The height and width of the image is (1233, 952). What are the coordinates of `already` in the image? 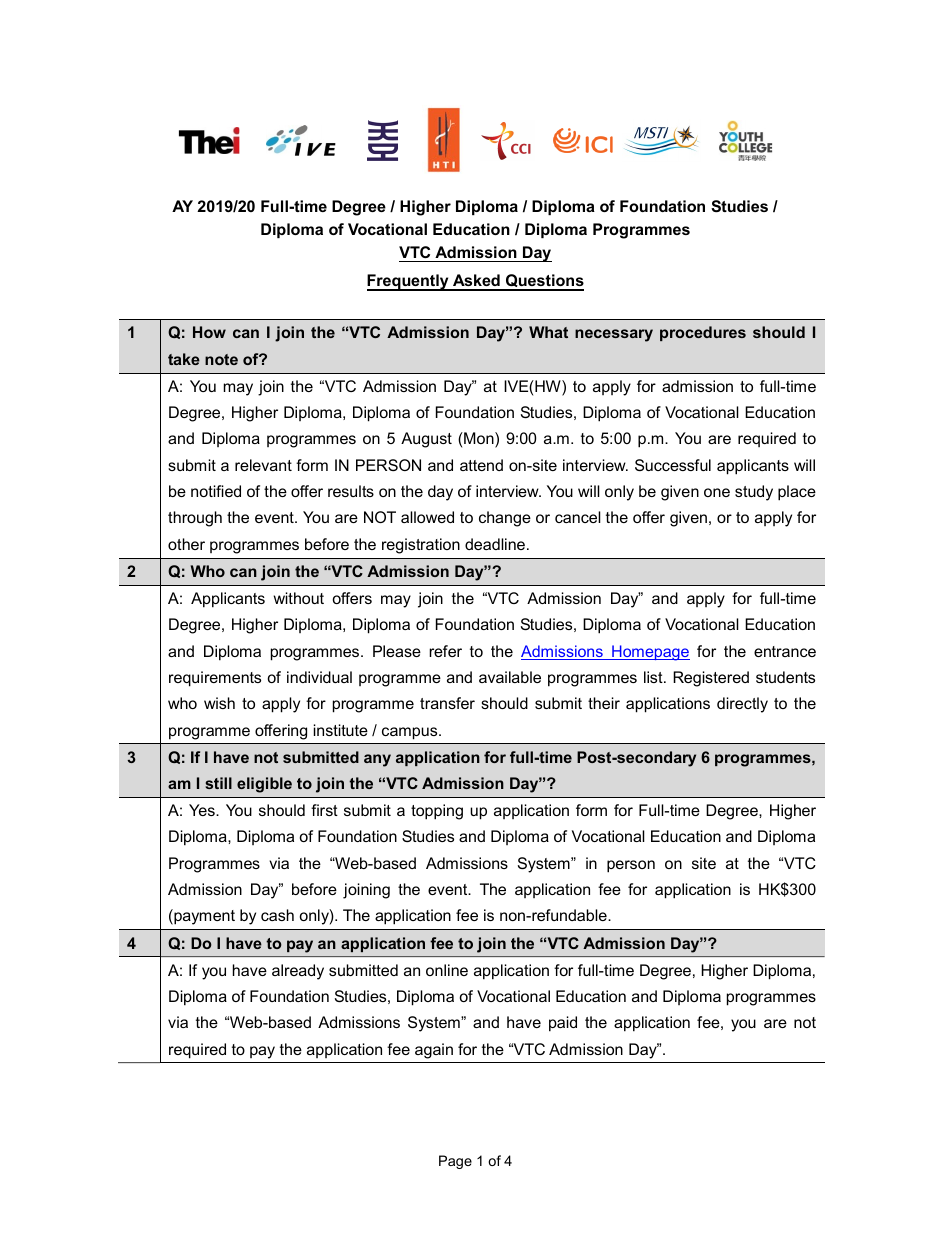 It's located at (298, 972).
